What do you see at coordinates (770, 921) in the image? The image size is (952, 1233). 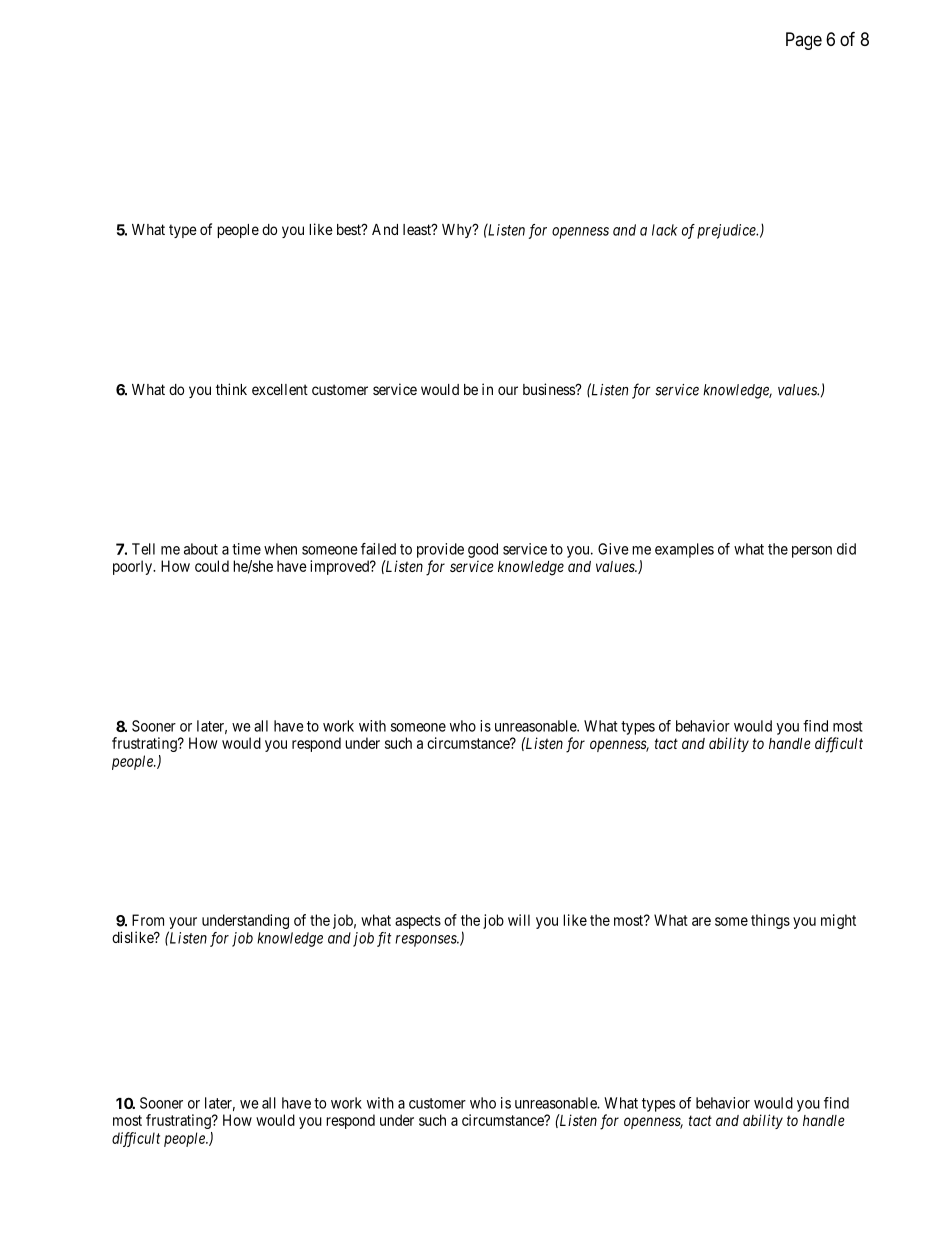 I see `things` at bounding box center [770, 921].
